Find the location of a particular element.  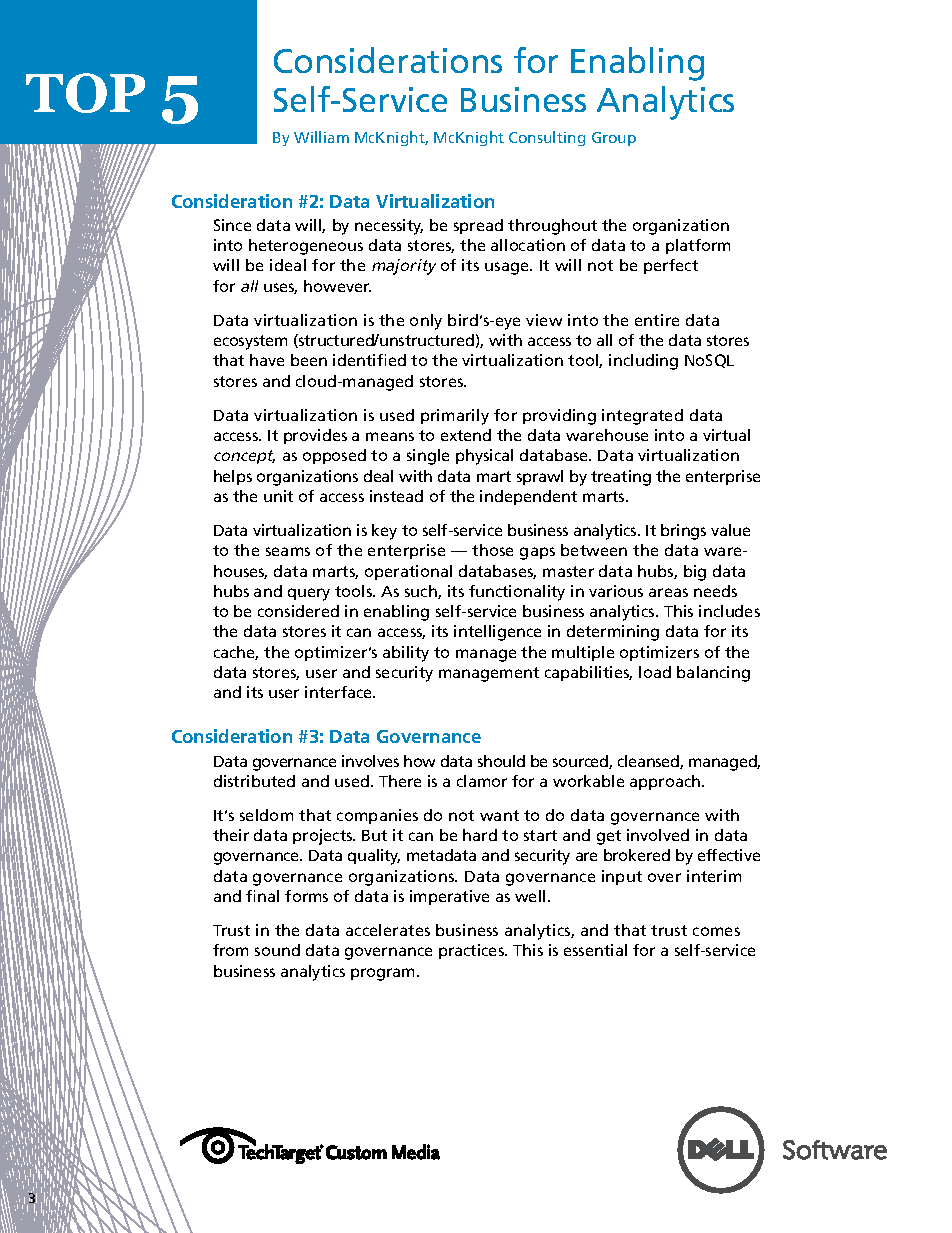

helps is located at coordinates (233, 477).
